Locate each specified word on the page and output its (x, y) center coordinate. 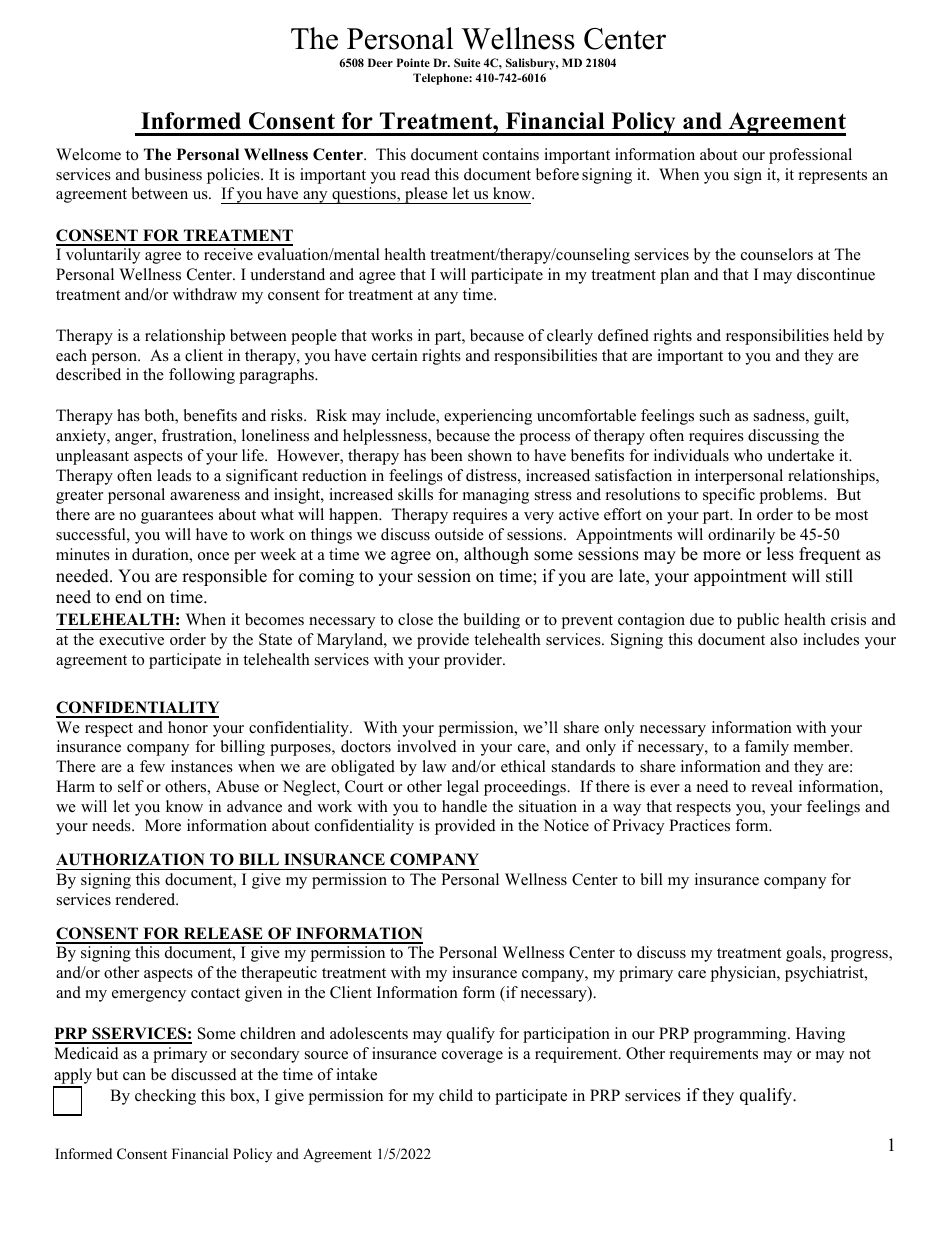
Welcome (88, 154)
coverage (472, 1057)
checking (165, 1097)
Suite (467, 62)
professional (810, 156)
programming (741, 1035)
